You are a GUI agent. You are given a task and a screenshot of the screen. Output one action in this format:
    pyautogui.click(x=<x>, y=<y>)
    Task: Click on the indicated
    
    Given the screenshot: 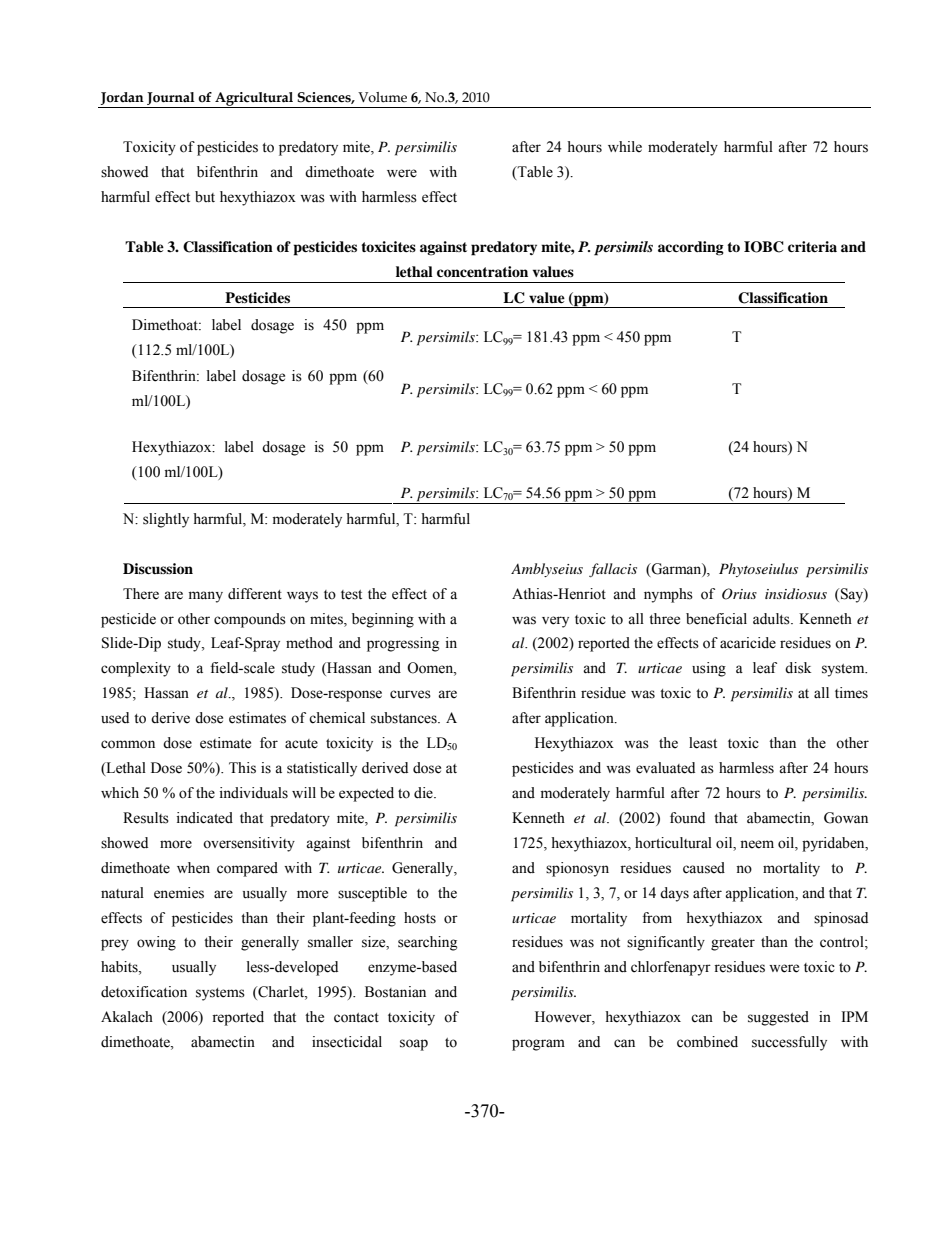 What is the action you would take?
    pyautogui.click(x=205, y=818)
